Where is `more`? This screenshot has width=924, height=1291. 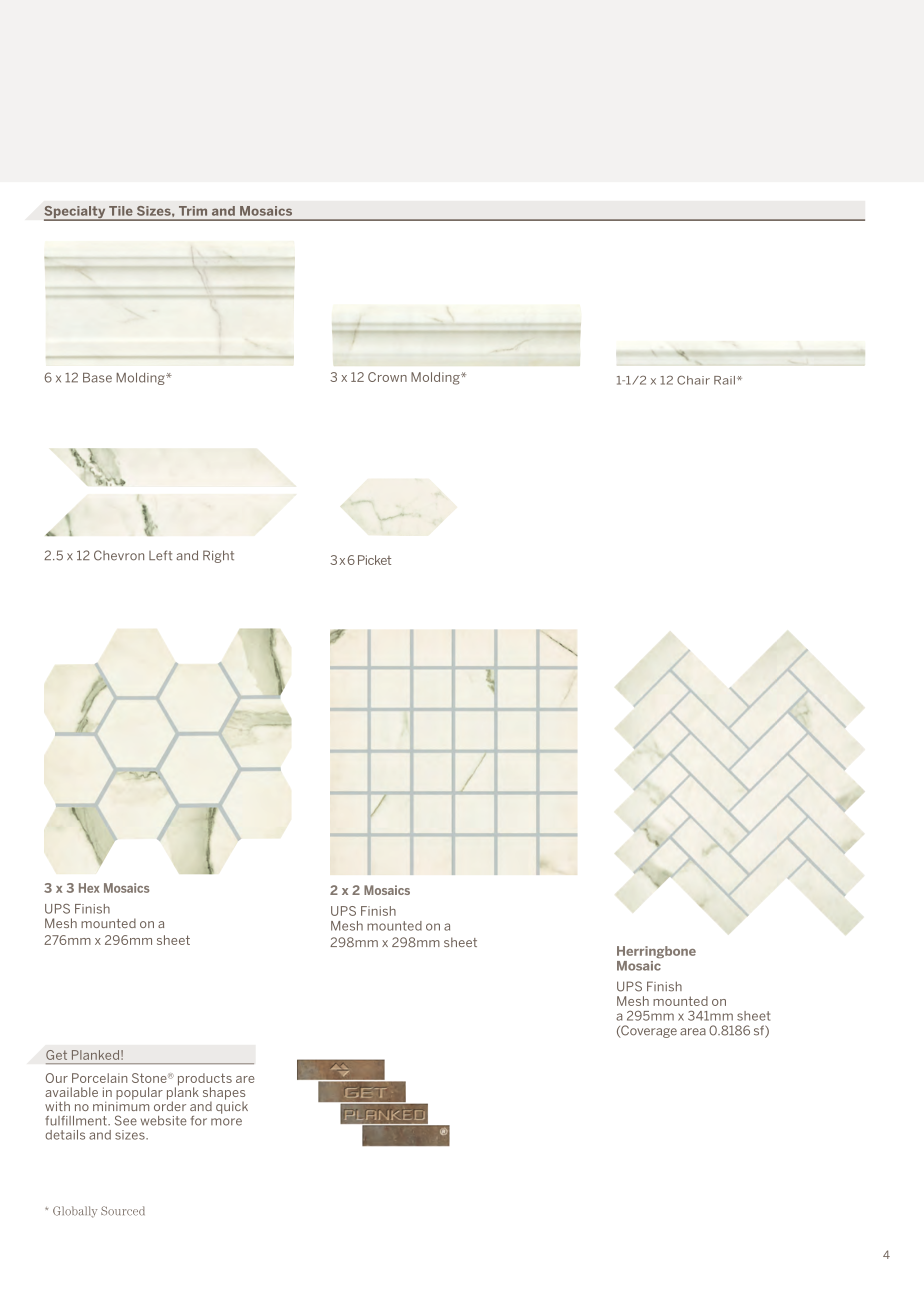 more is located at coordinates (226, 1122).
